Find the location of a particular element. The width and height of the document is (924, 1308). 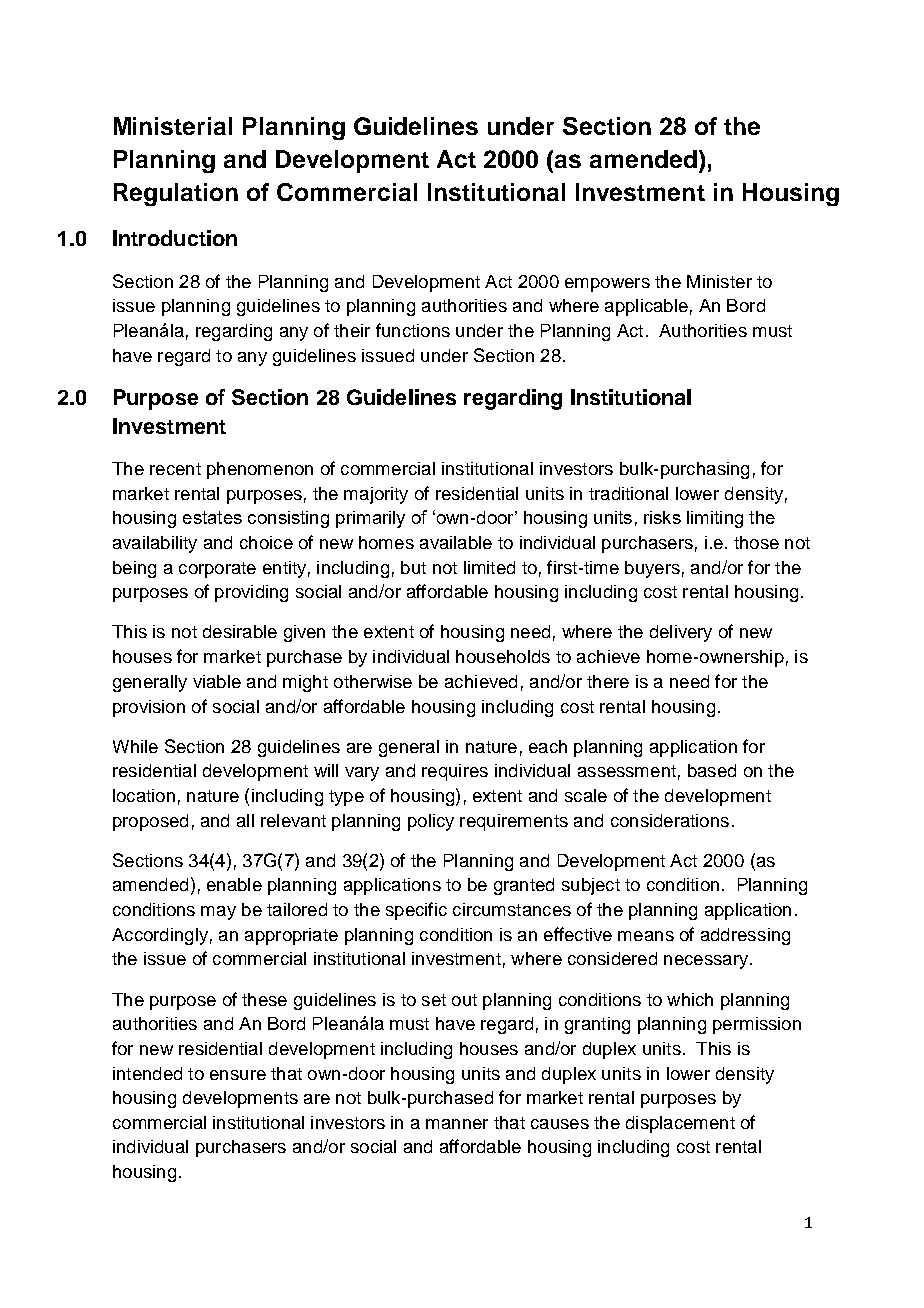

estates is located at coordinates (212, 517).
